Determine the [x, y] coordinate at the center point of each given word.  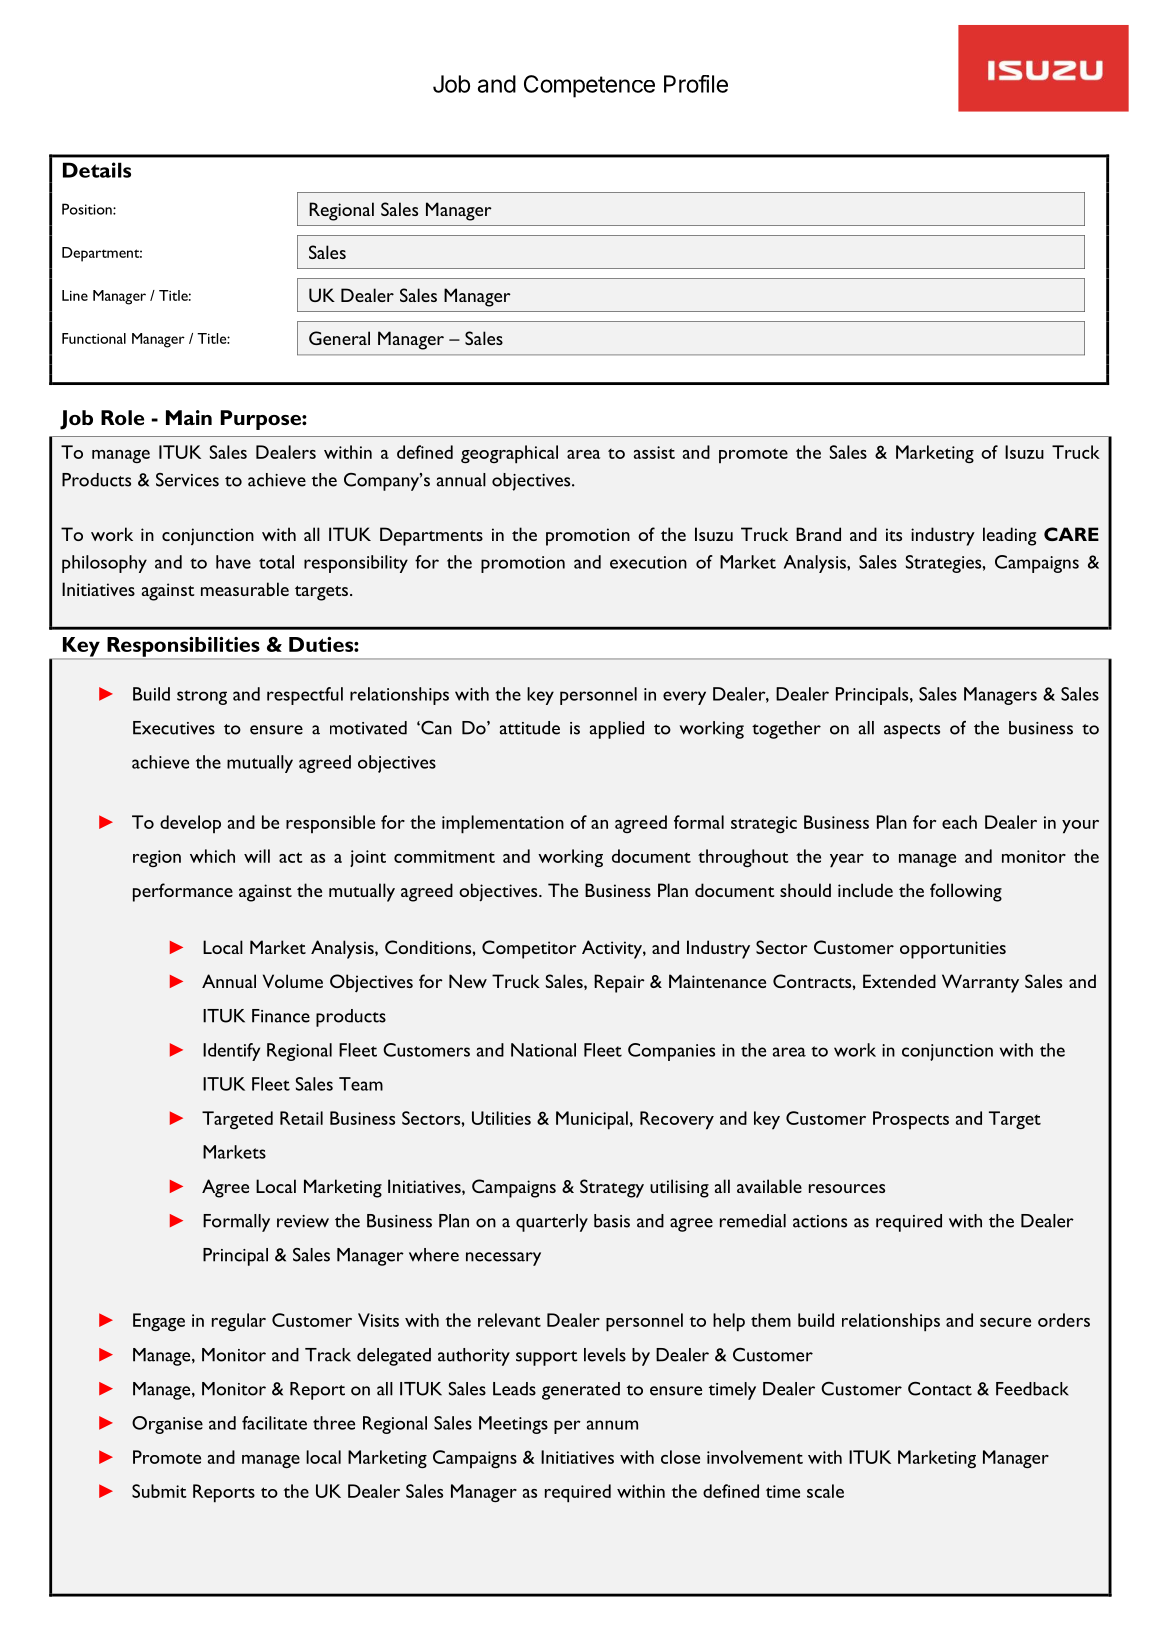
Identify [231, 1052]
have [233, 562]
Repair [619, 983]
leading [1009, 536]
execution [648, 562]
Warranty [980, 983]
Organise [167, 1425]
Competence [589, 86]
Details [97, 170]
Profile [696, 84]
